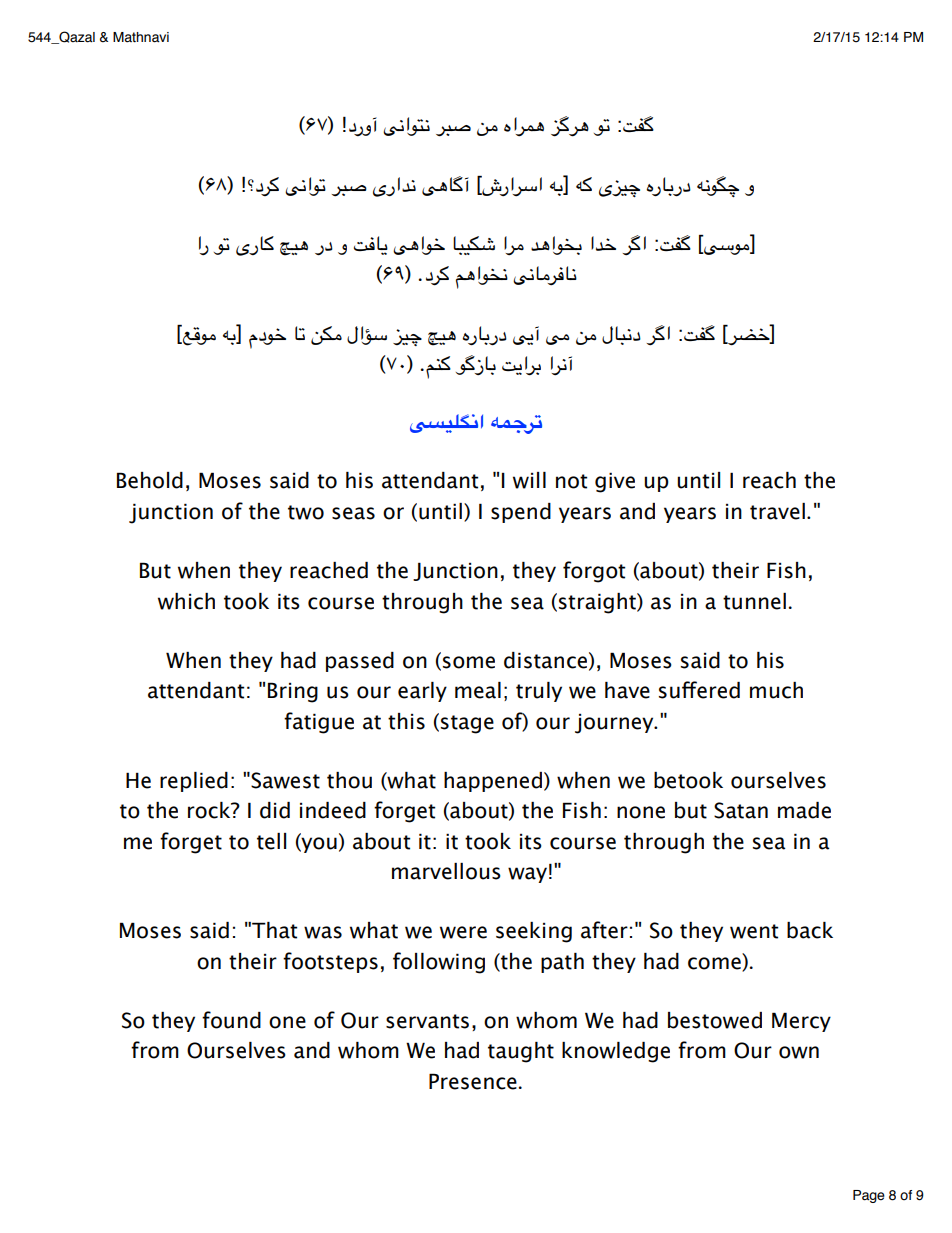 This screenshot has height=1233, width=952. I want to click on two, so click(306, 512).
